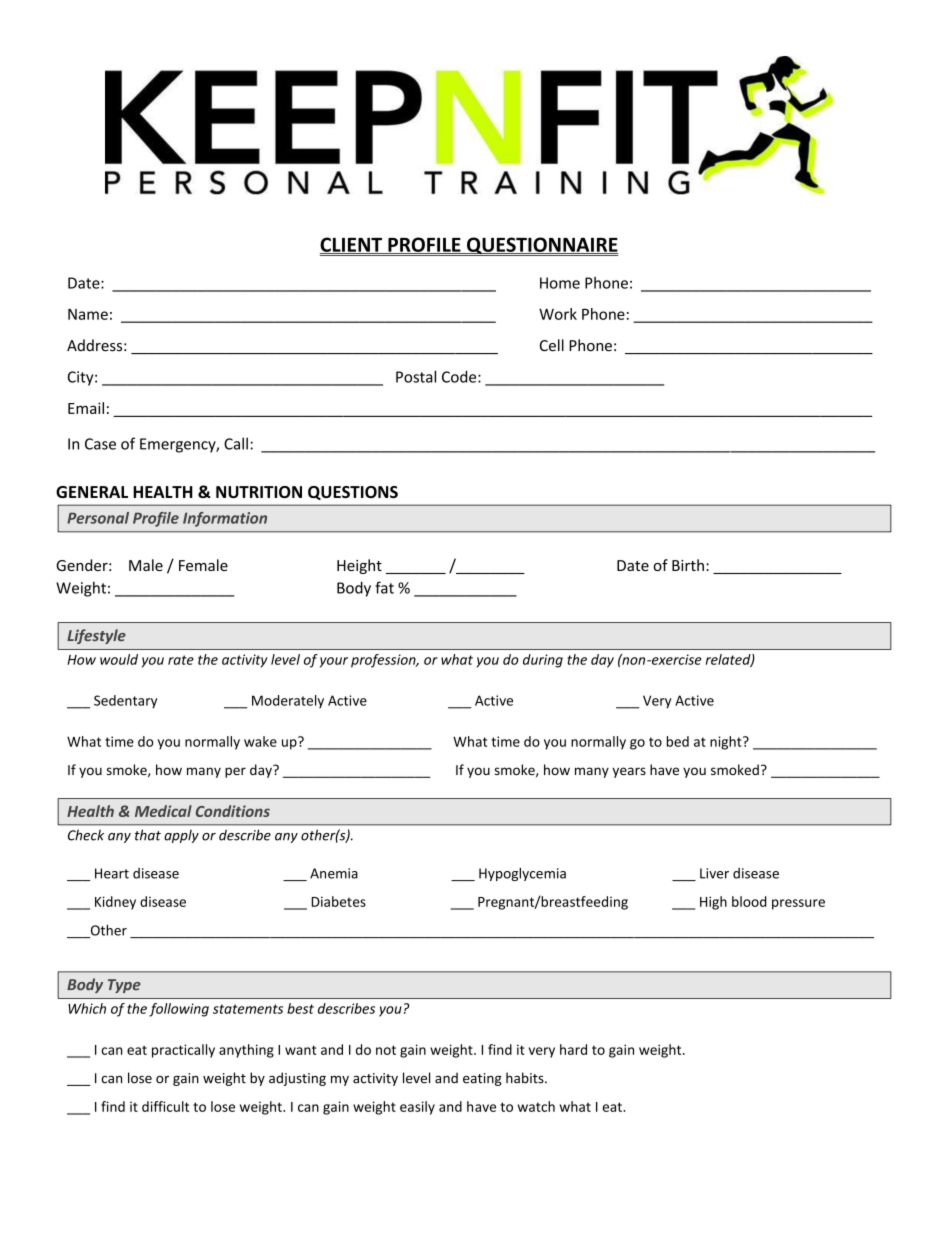  Describe the element at coordinates (714, 873) in the screenshot. I see `Liver` at that location.
